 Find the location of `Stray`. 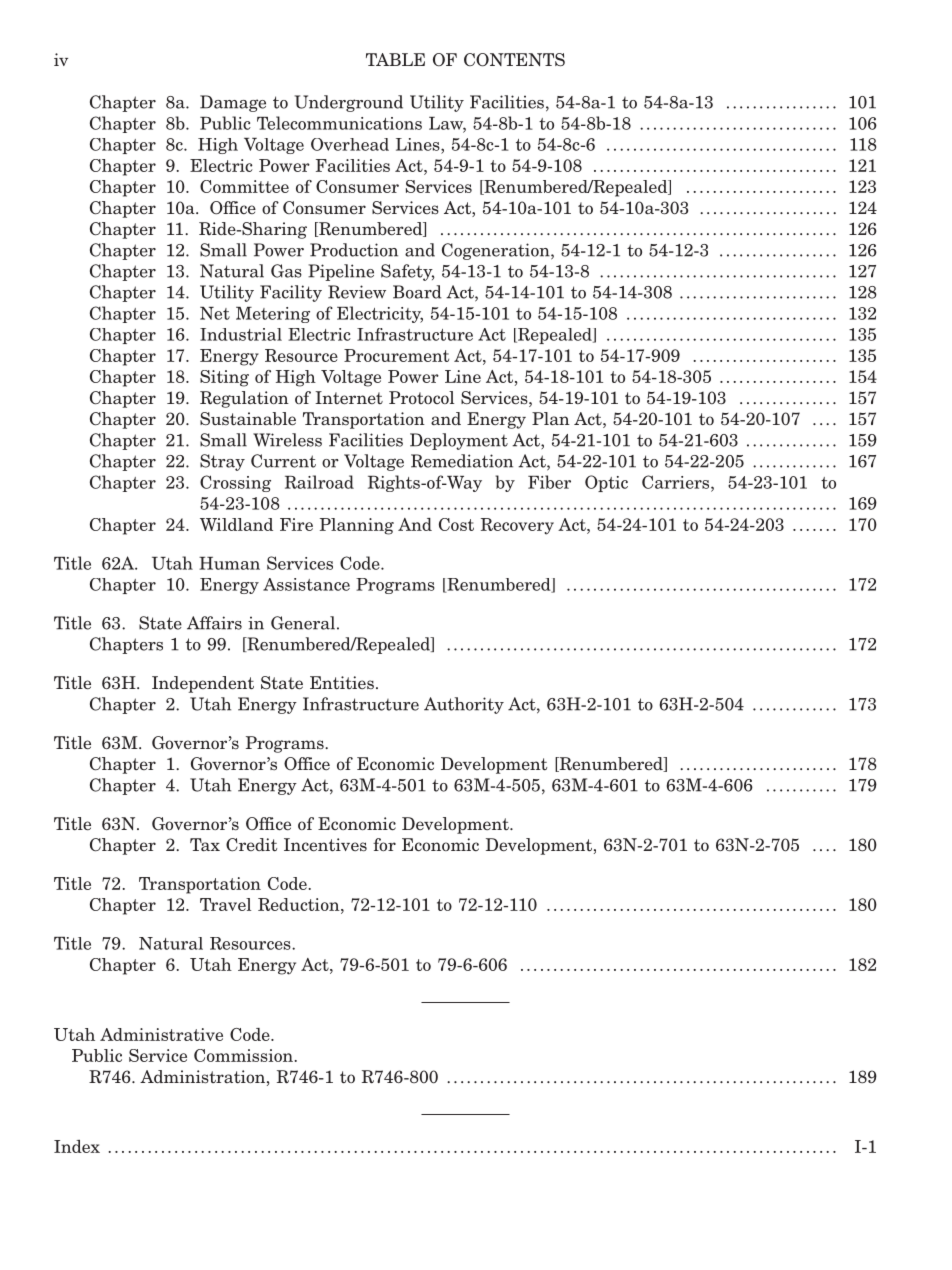

Stray is located at coordinates (222, 462).
